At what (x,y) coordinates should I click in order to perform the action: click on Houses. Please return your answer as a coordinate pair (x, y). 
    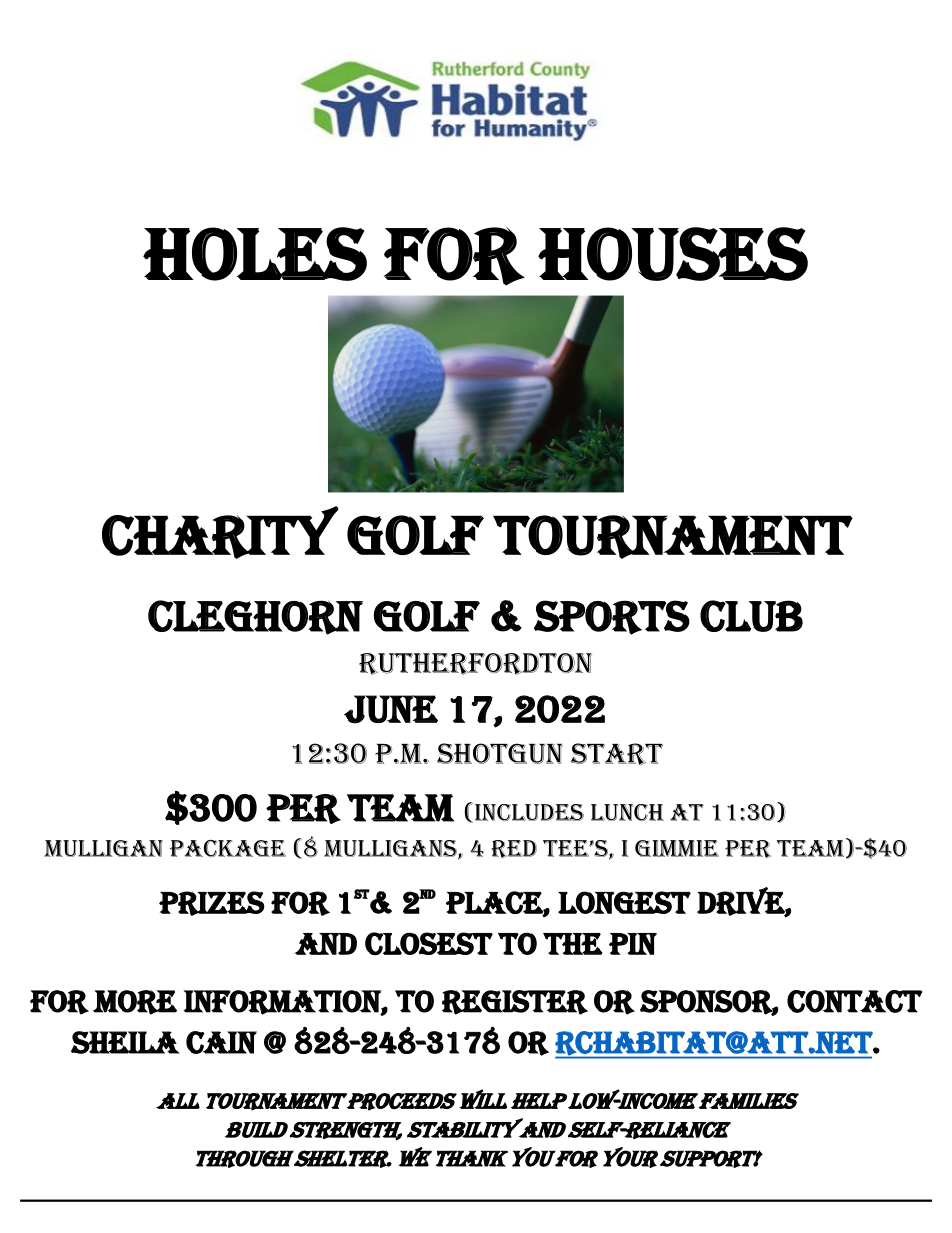
    Looking at the image, I should click on (673, 254).
